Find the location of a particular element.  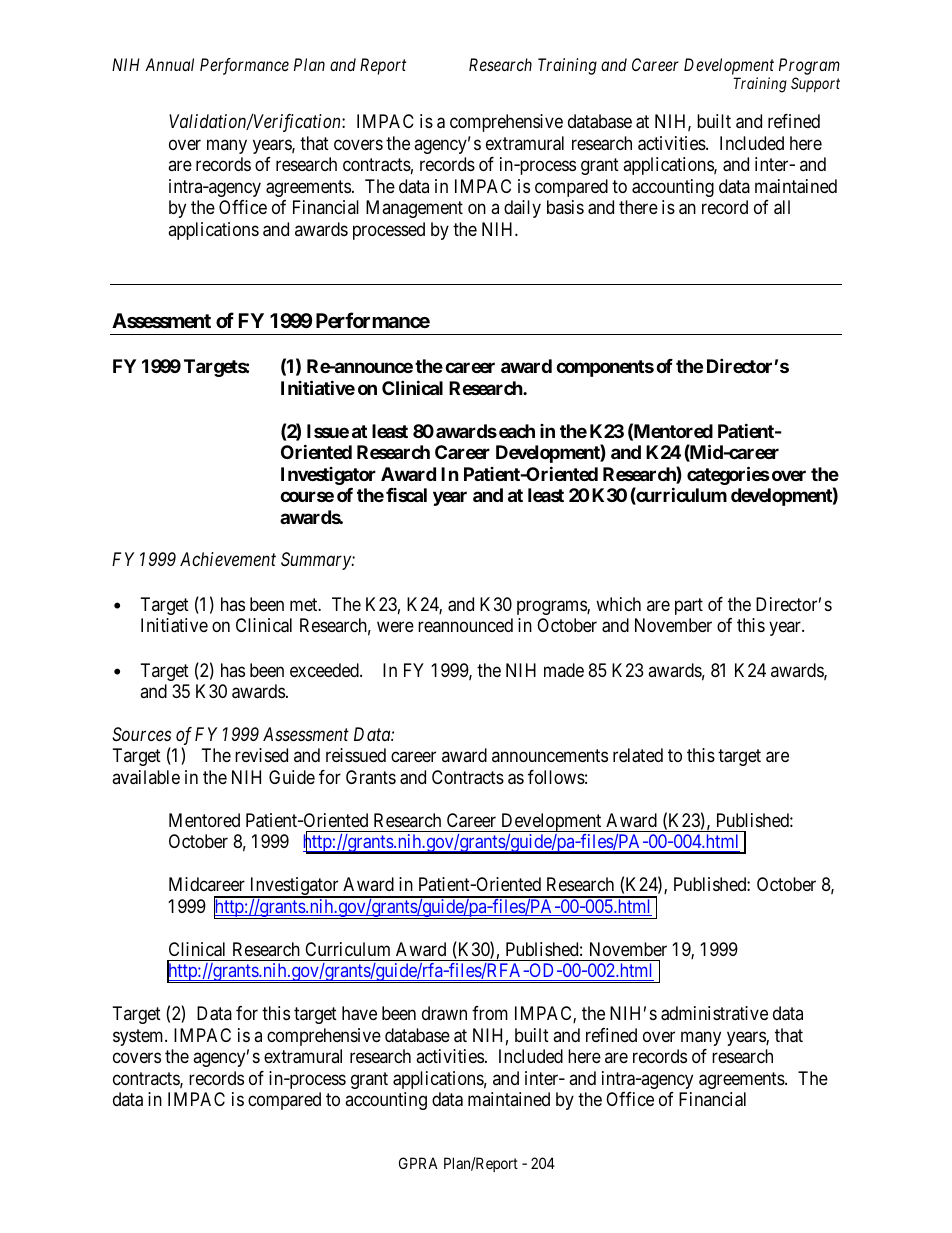

were is located at coordinates (395, 627).
